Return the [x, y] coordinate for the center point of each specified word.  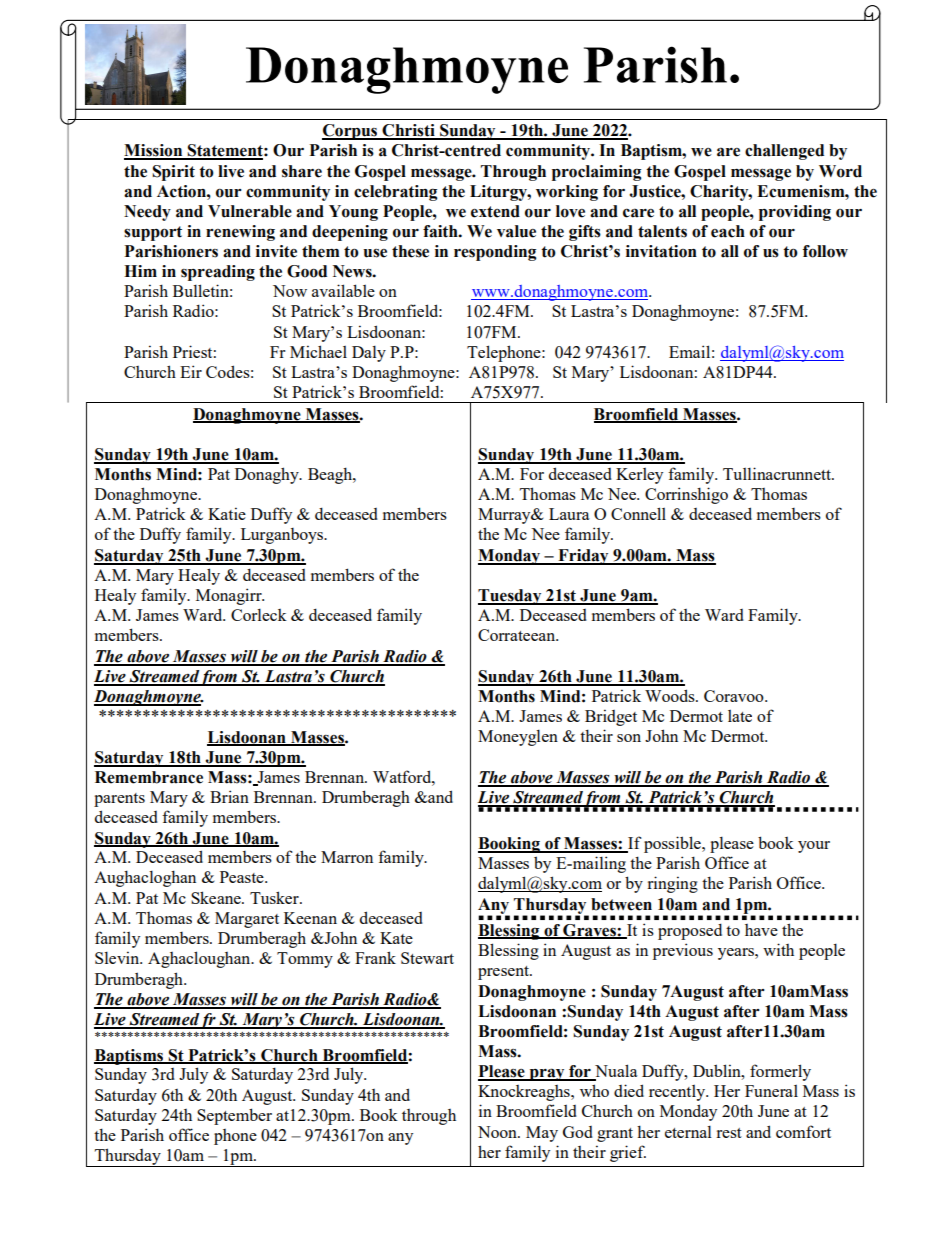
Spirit [173, 173]
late [740, 716]
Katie [227, 513]
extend [495, 211]
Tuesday [511, 597]
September [234, 1116]
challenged [784, 152]
